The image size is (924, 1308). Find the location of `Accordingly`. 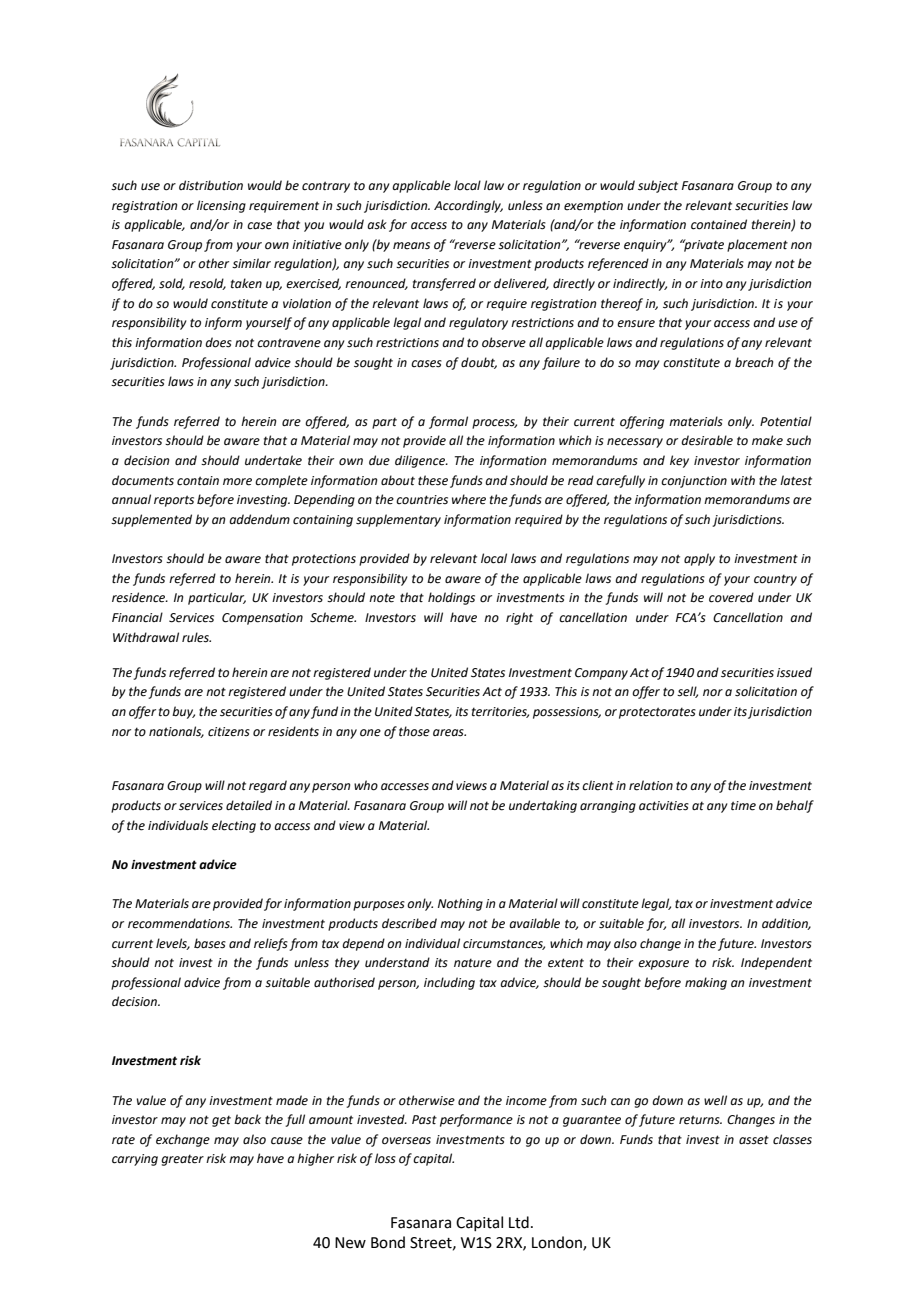

Accordingly is located at coordinates (468, 206).
